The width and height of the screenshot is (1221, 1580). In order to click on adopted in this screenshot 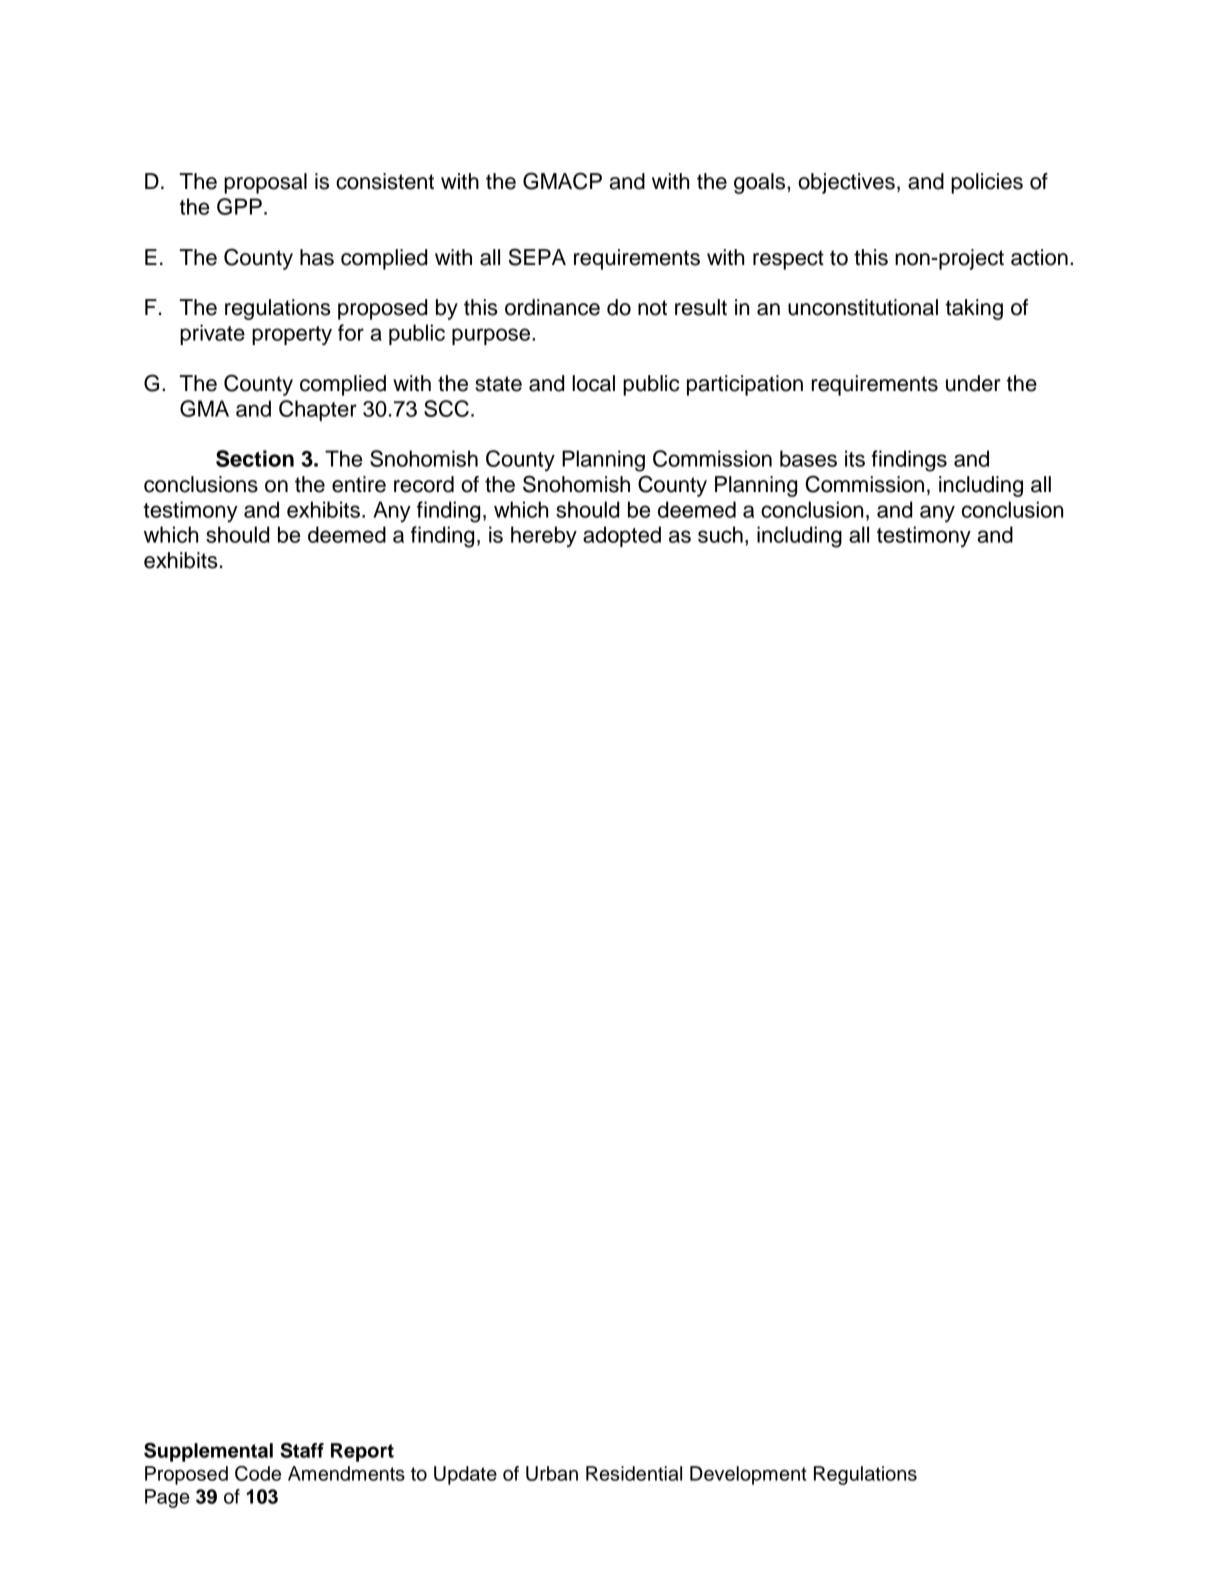, I will do `click(622, 536)`.
